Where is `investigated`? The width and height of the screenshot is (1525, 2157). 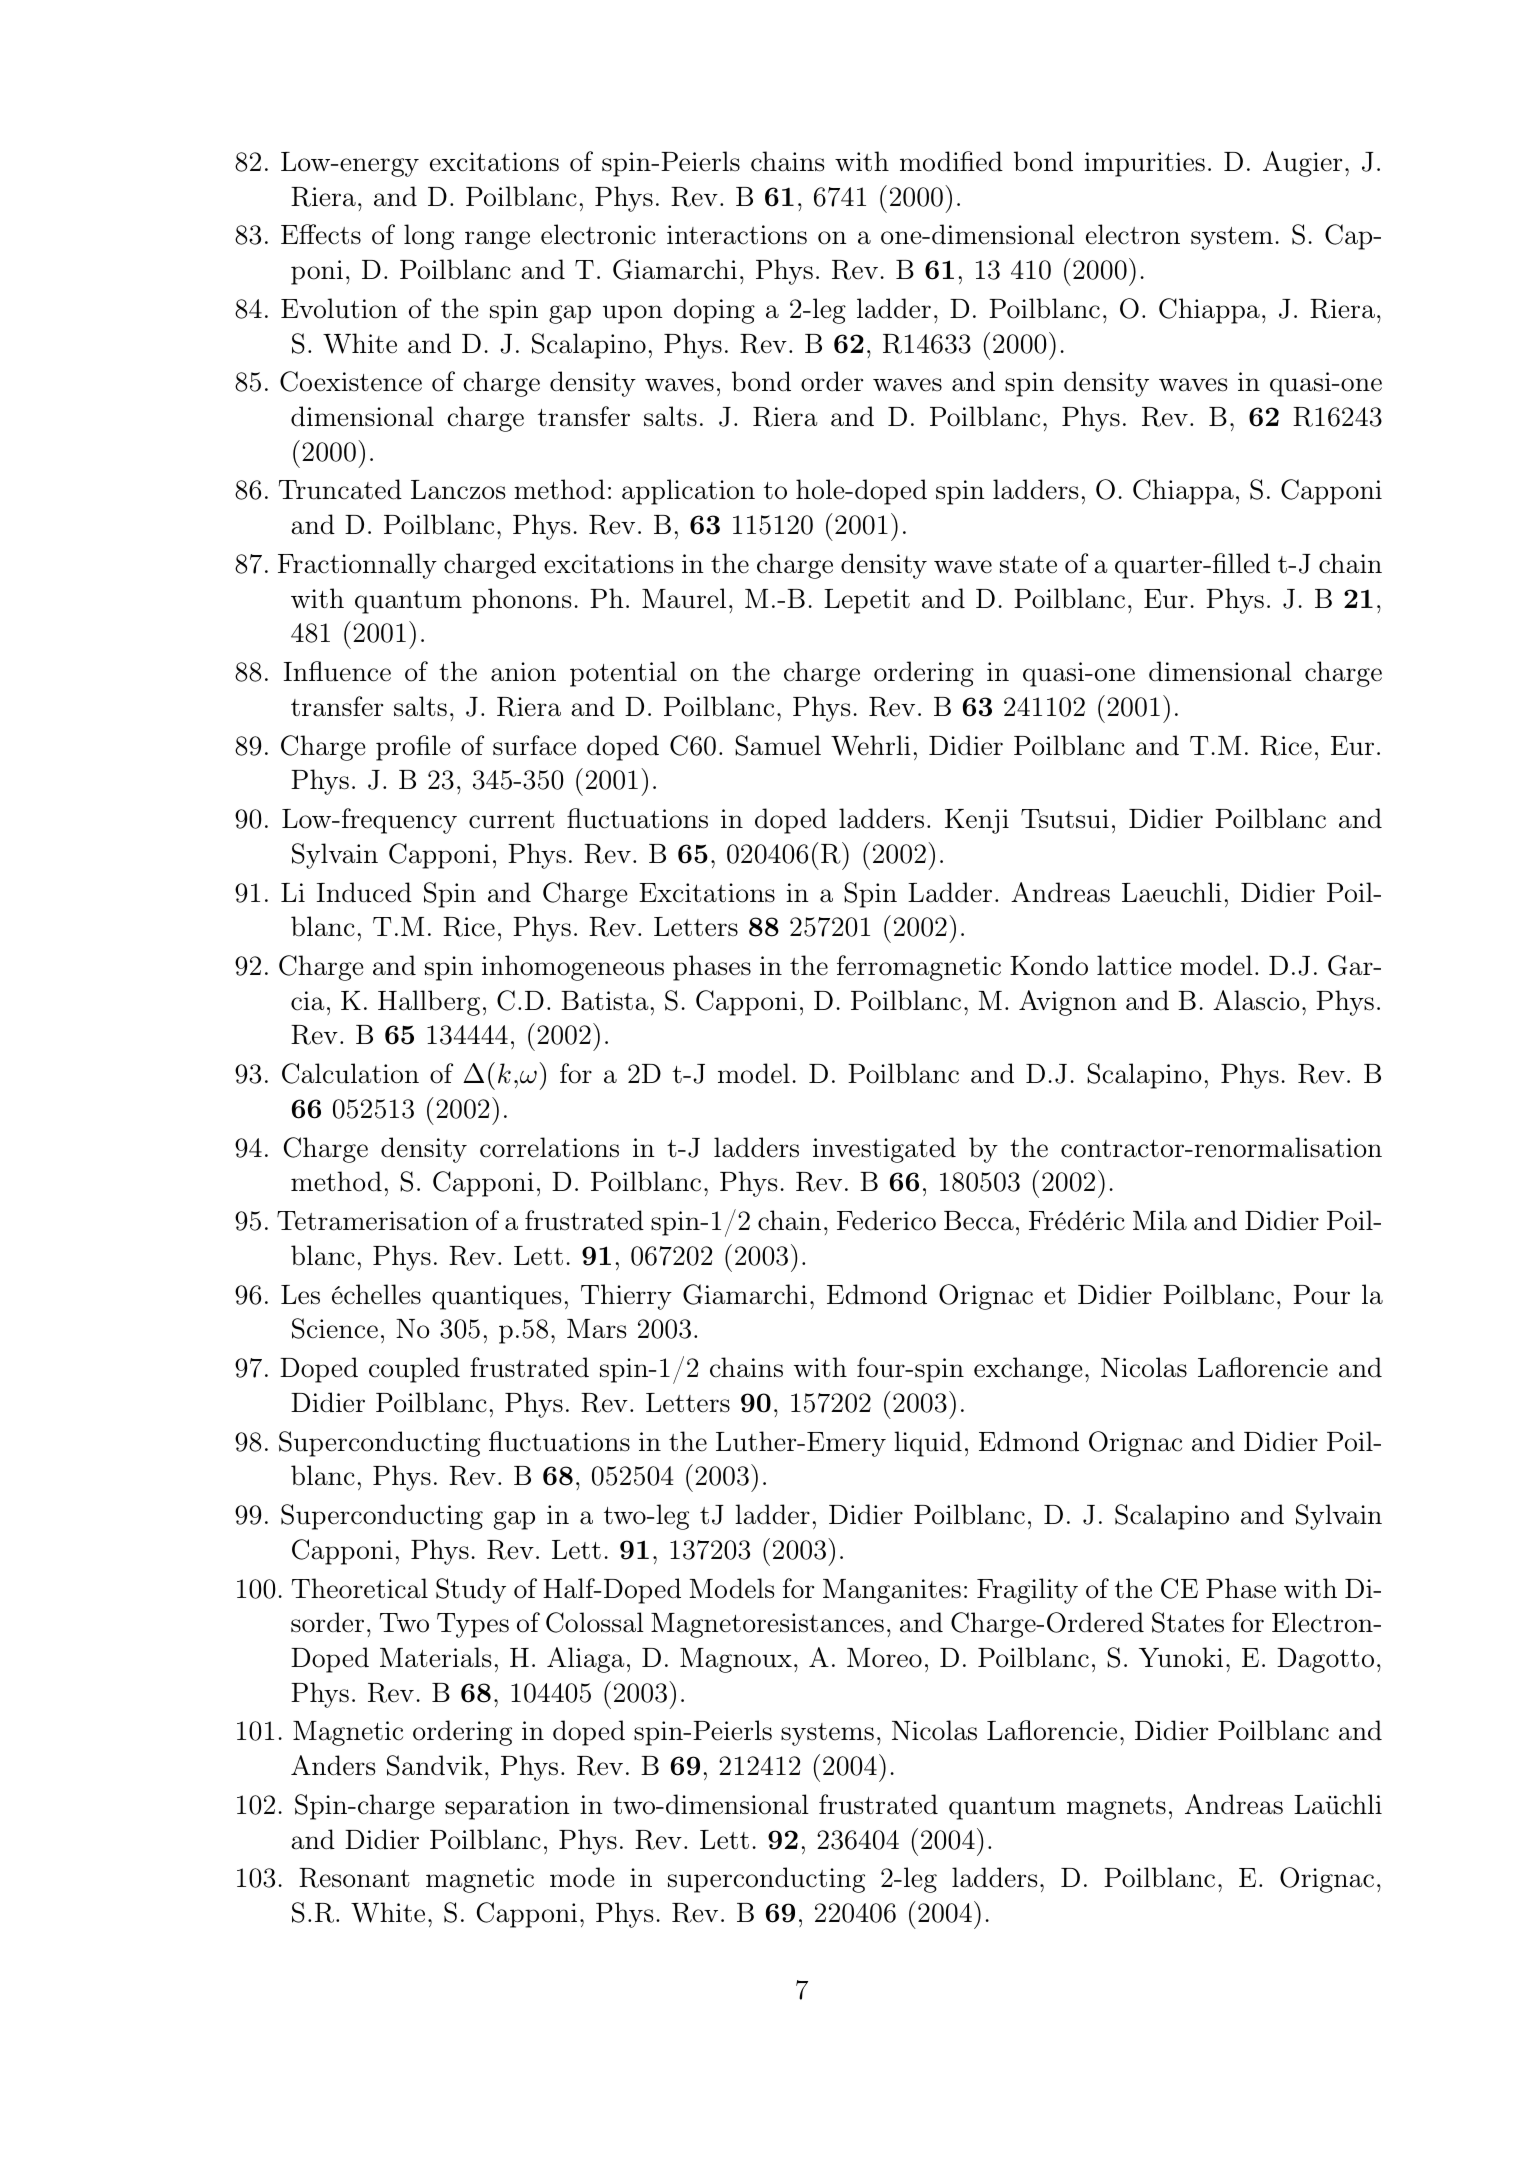 investigated is located at coordinates (884, 1150).
